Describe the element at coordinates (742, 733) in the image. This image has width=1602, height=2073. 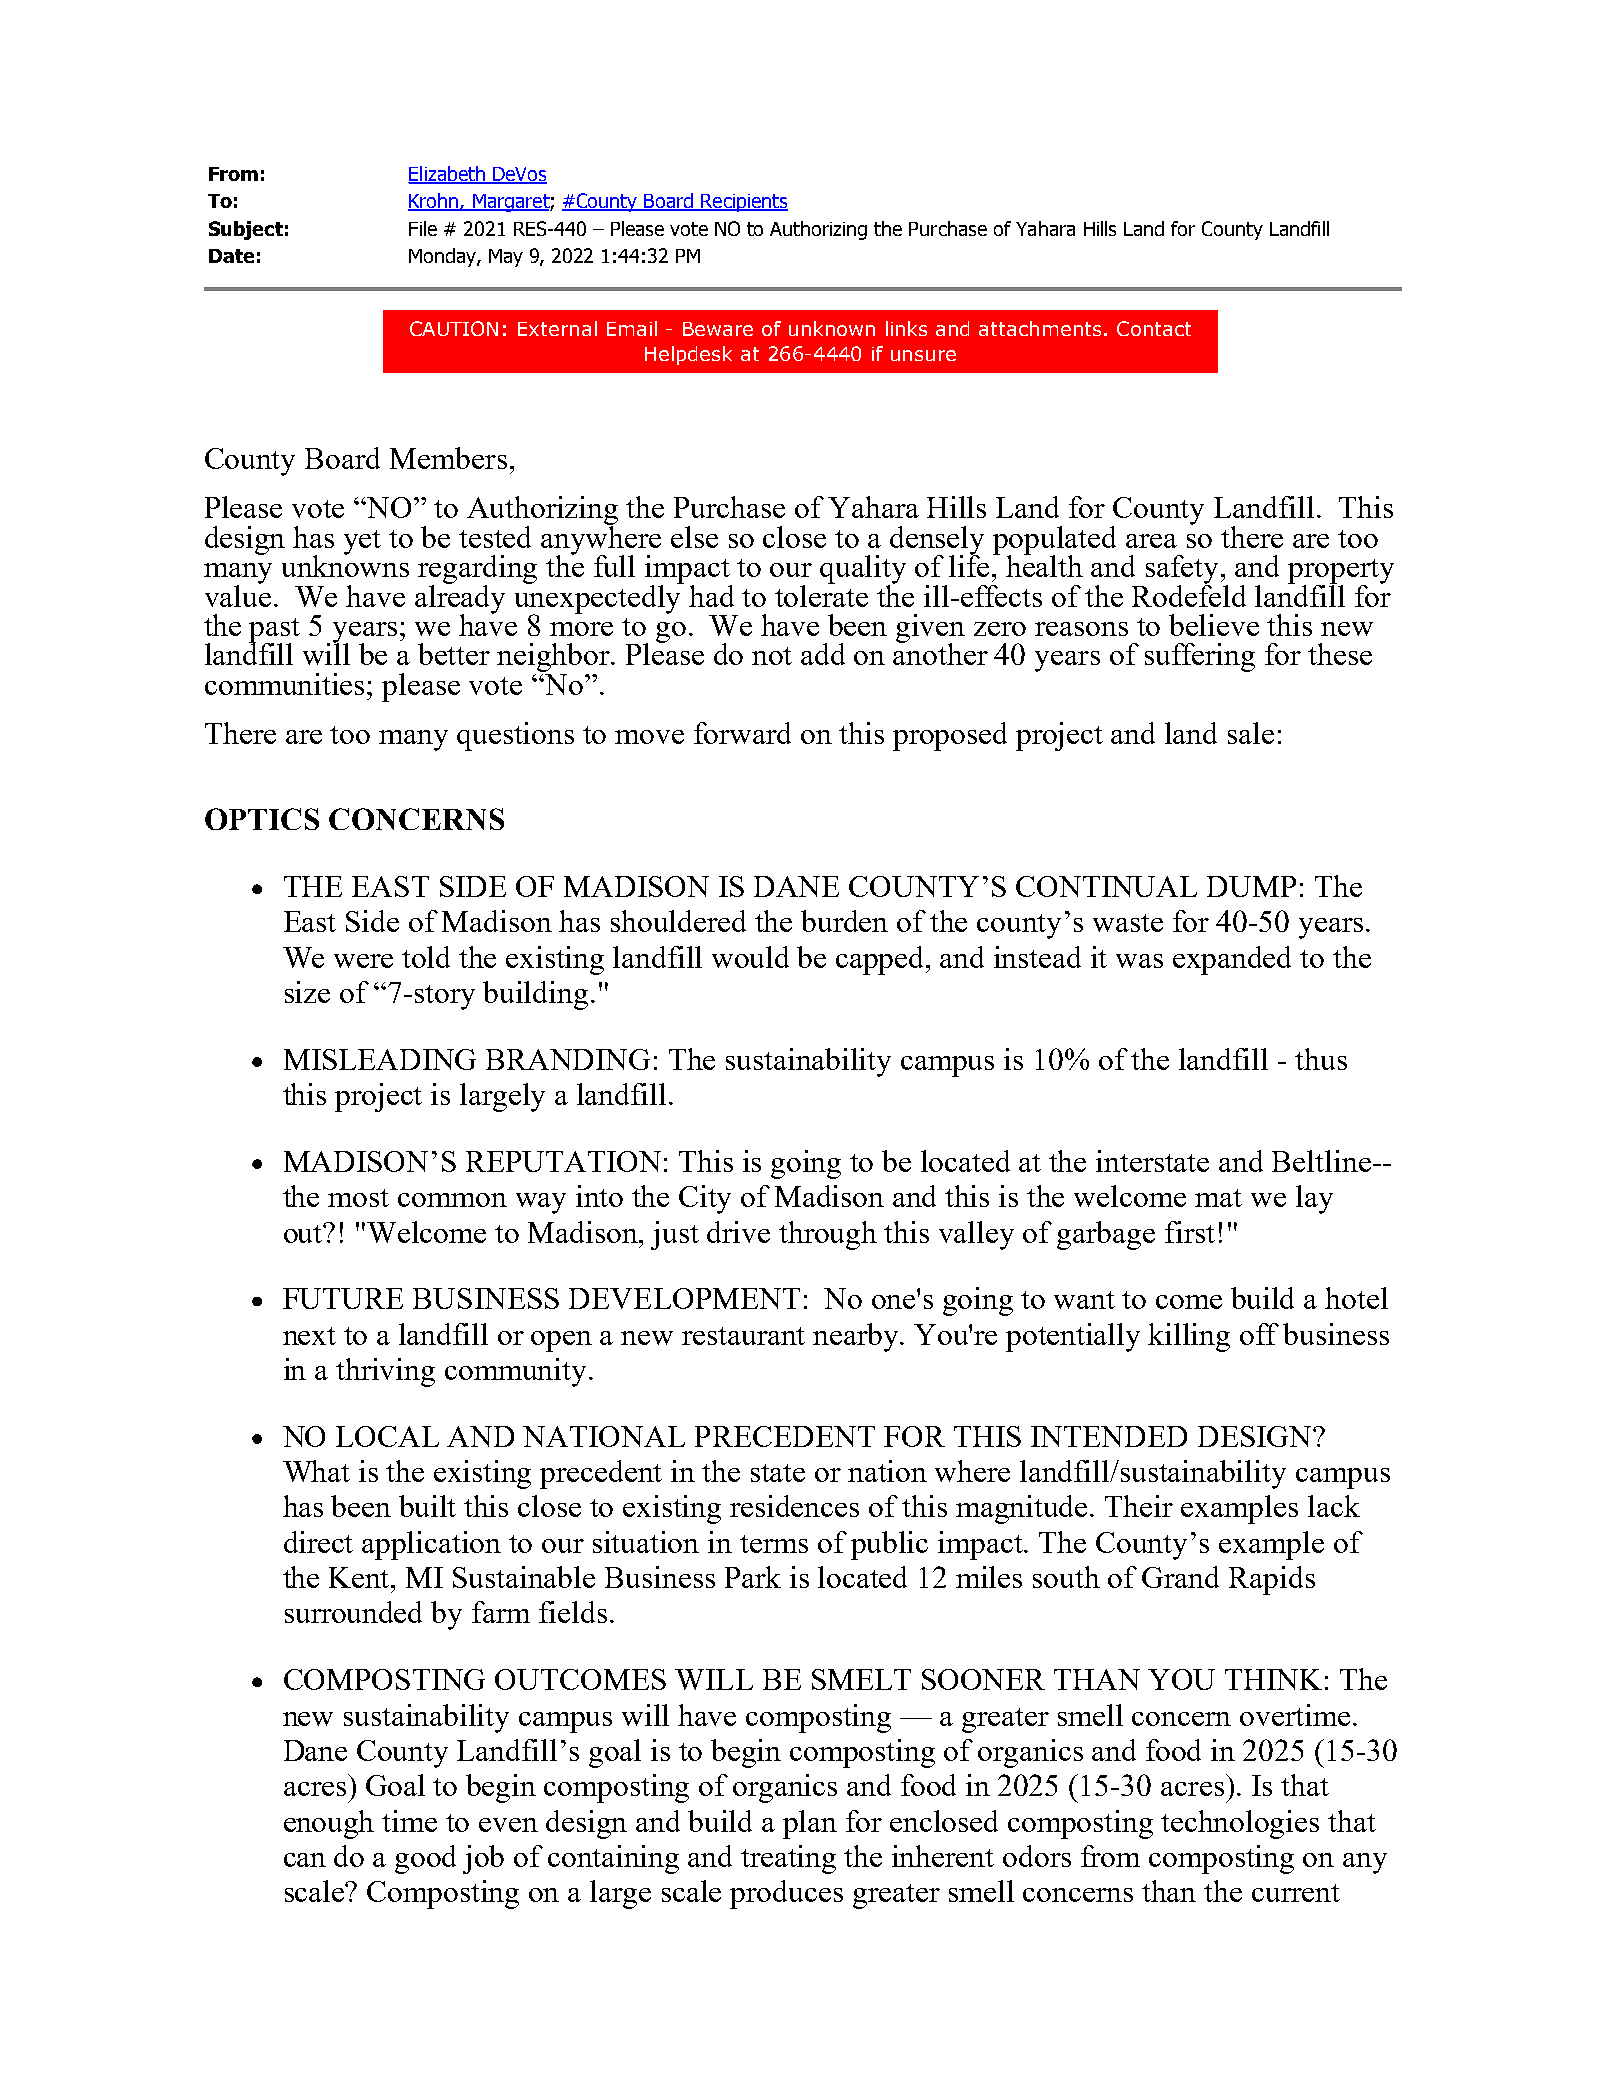
I see `forward` at that location.
